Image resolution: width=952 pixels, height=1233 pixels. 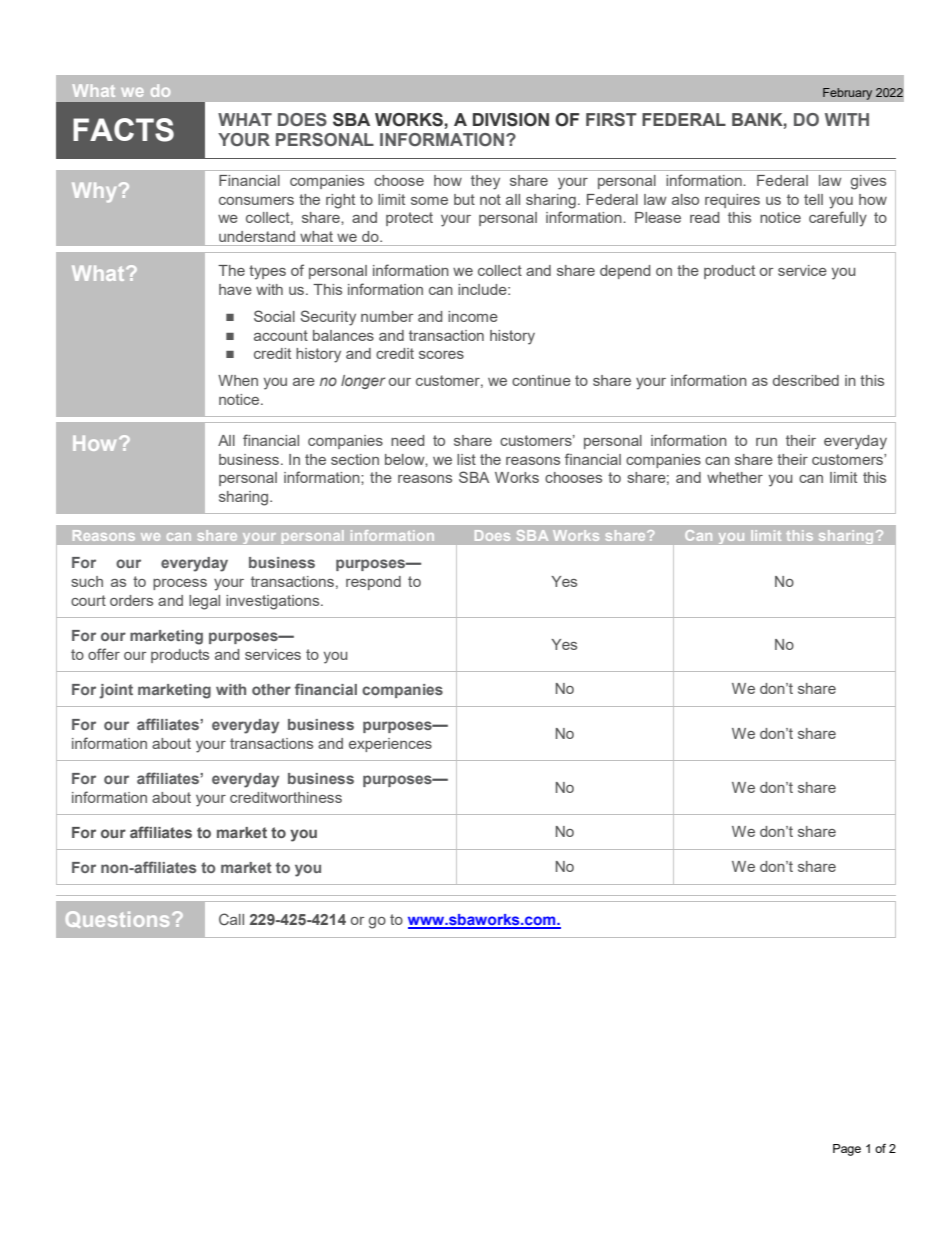 What do you see at coordinates (390, 745) in the screenshot?
I see `experiences` at bounding box center [390, 745].
